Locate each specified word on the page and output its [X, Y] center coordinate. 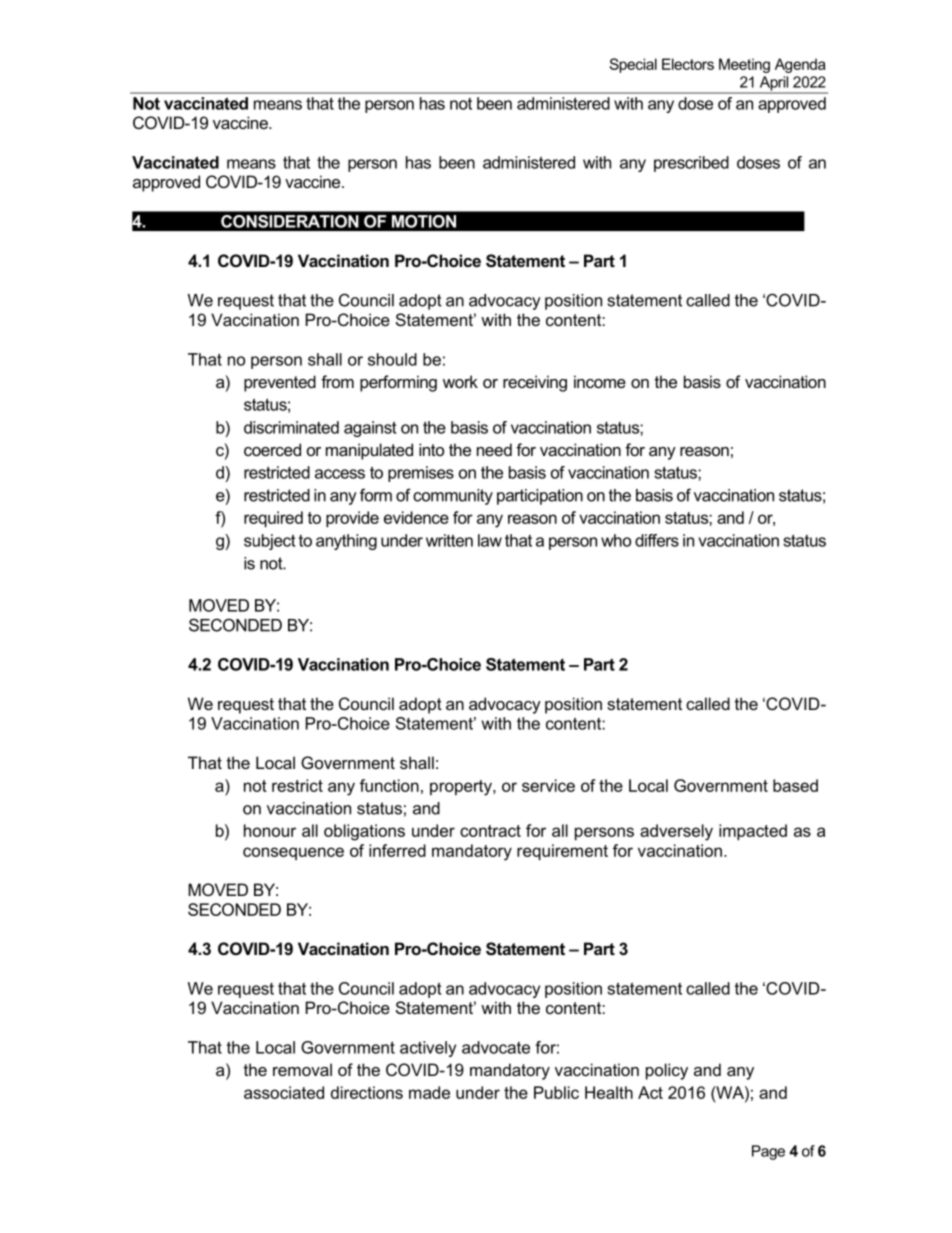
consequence [293, 853]
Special [633, 65]
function [389, 785]
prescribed [691, 164]
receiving [535, 383]
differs [657, 540]
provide [352, 519]
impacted [753, 832]
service [548, 785]
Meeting [744, 65]
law [490, 540]
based [795, 785]
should [392, 359]
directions [367, 1092]
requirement [562, 852]
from [337, 381]
